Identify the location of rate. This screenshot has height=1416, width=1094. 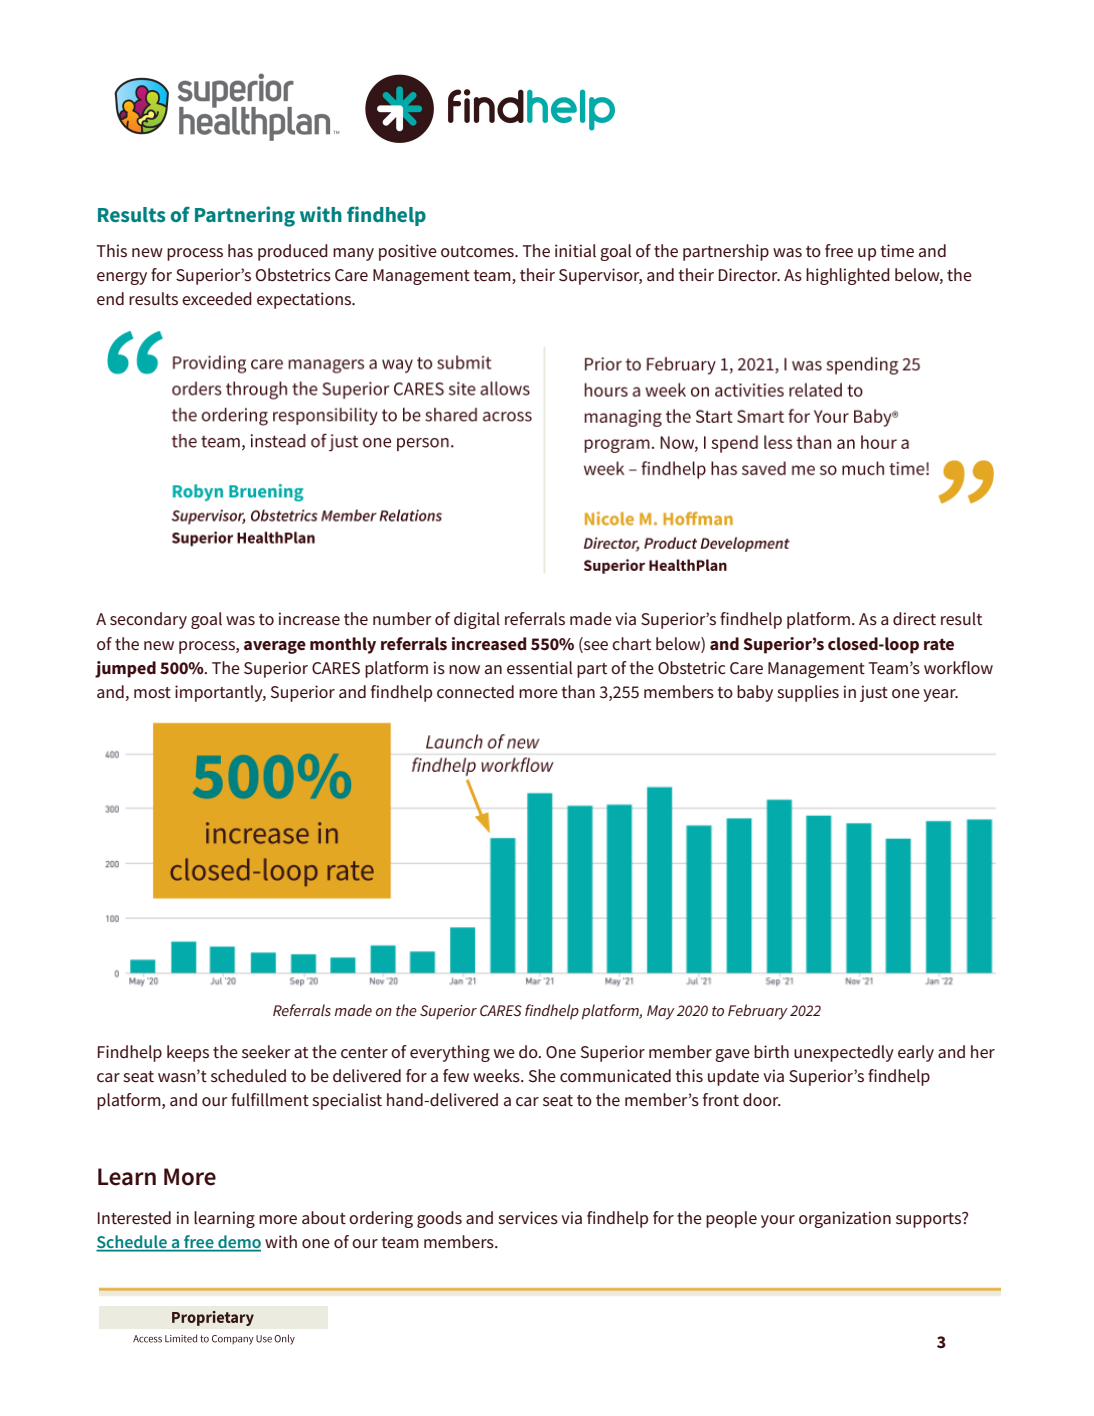
(939, 644).
